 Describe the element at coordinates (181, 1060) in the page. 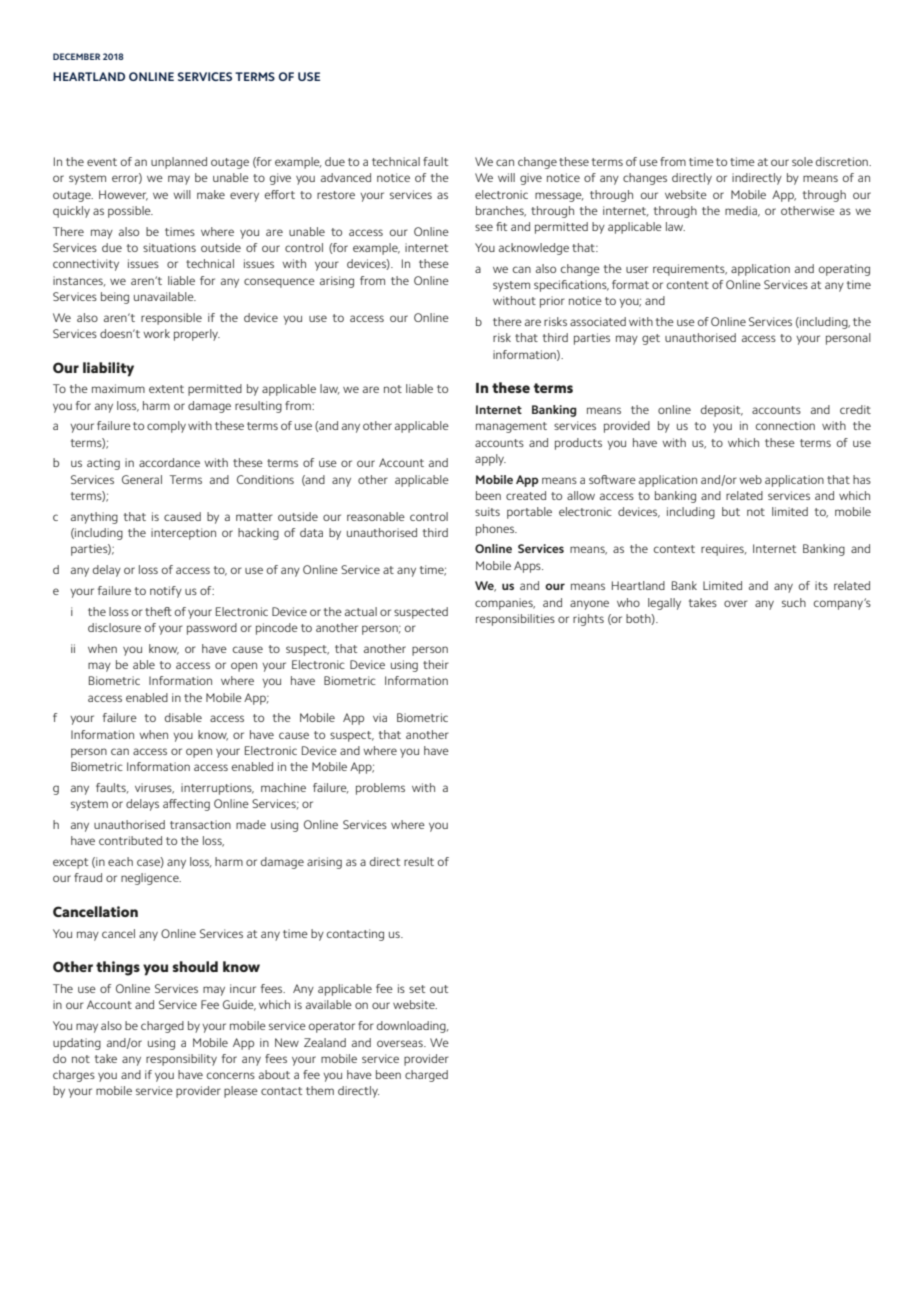

I see `responsibility` at that location.
